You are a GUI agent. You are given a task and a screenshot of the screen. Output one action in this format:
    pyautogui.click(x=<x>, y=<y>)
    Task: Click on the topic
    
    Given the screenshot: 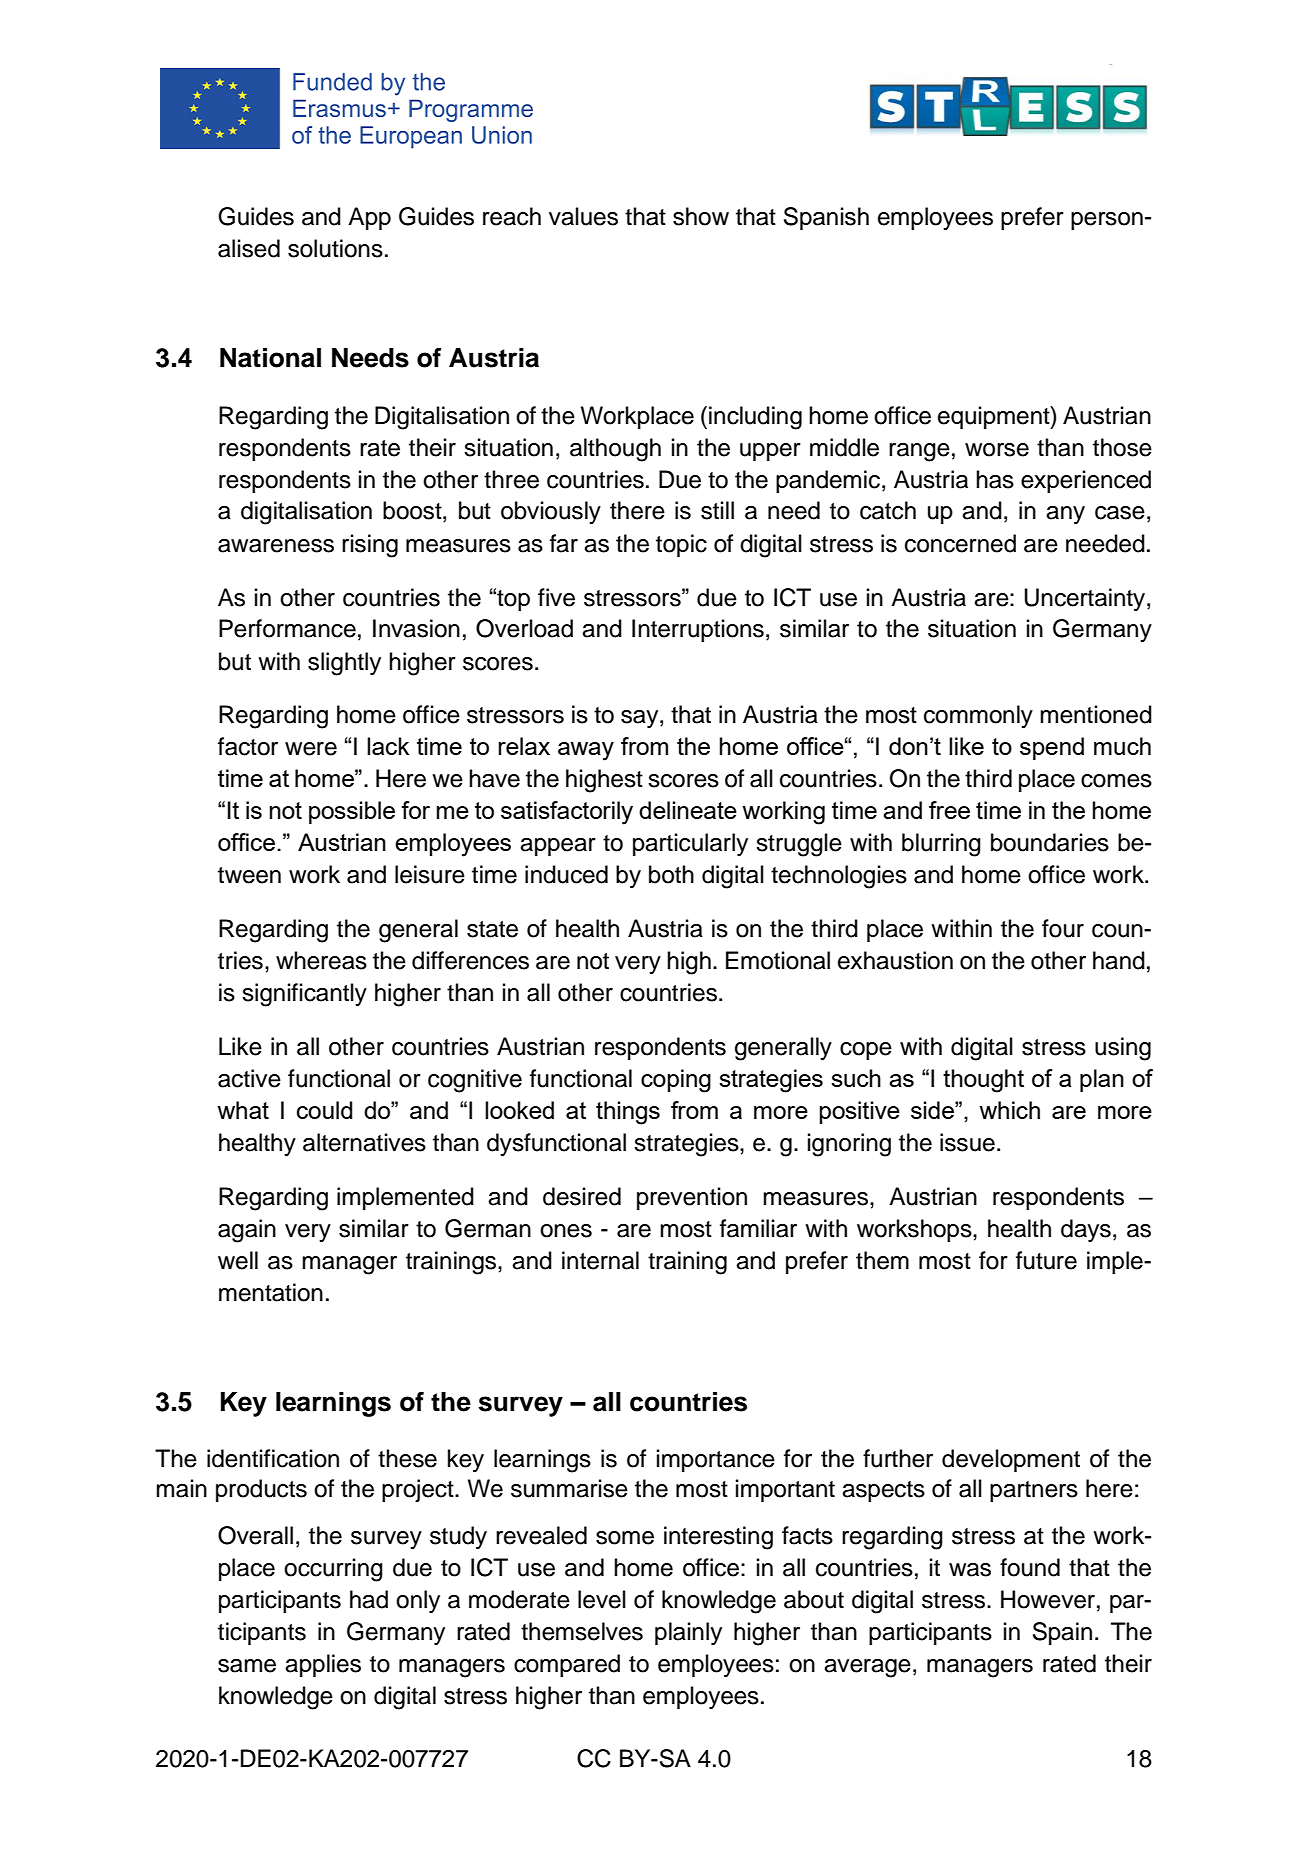 What is the action you would take?
    pyautogui.click(x=681, y=545)
